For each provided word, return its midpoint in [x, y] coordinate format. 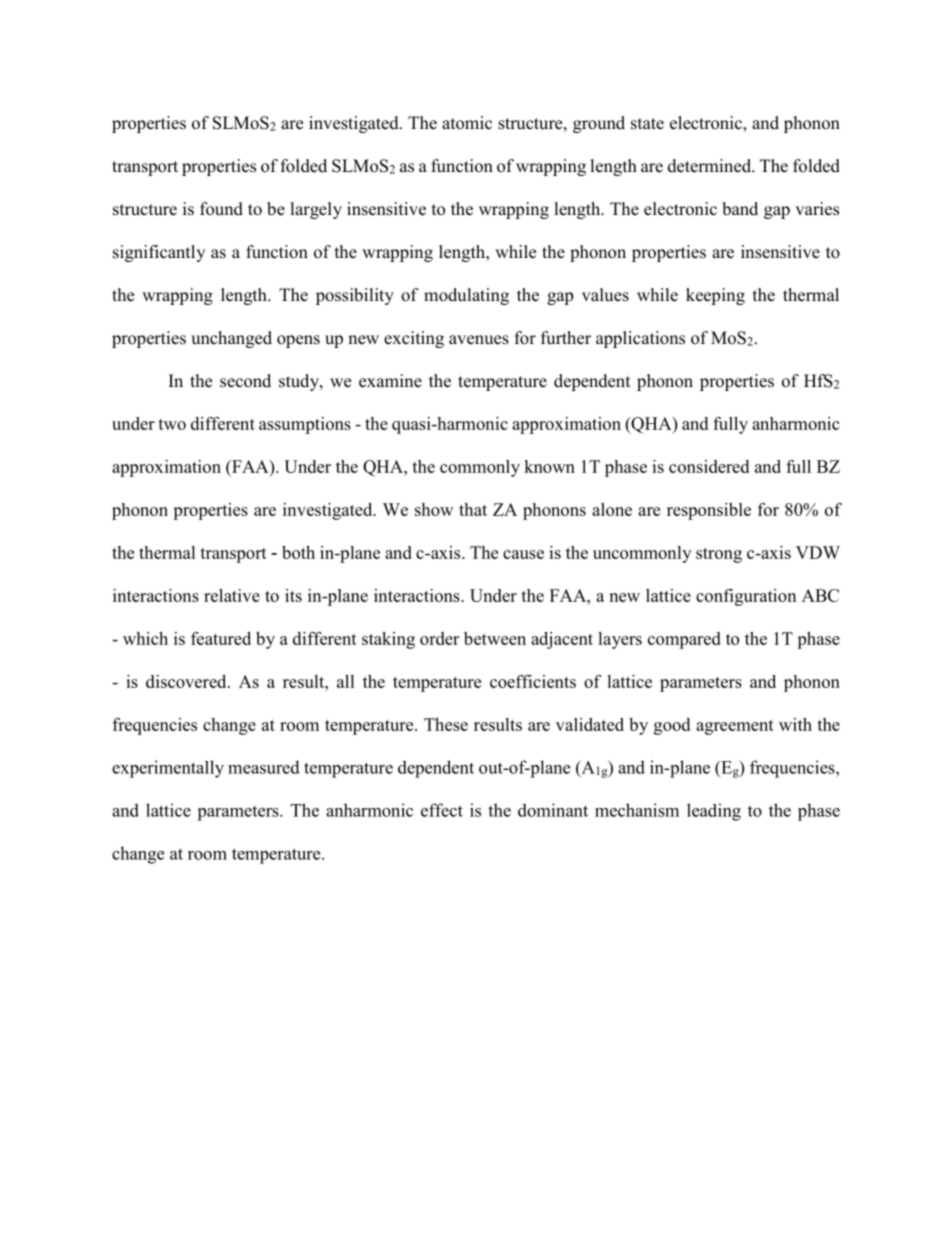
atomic [467, 123]
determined [710, 166]
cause [523, 554]
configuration [746, 597]
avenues [479, 340]
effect [442, 810]
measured [264, 767]
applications [640, 339]
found [221, 209]
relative [232, 595]
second [245, 381]
